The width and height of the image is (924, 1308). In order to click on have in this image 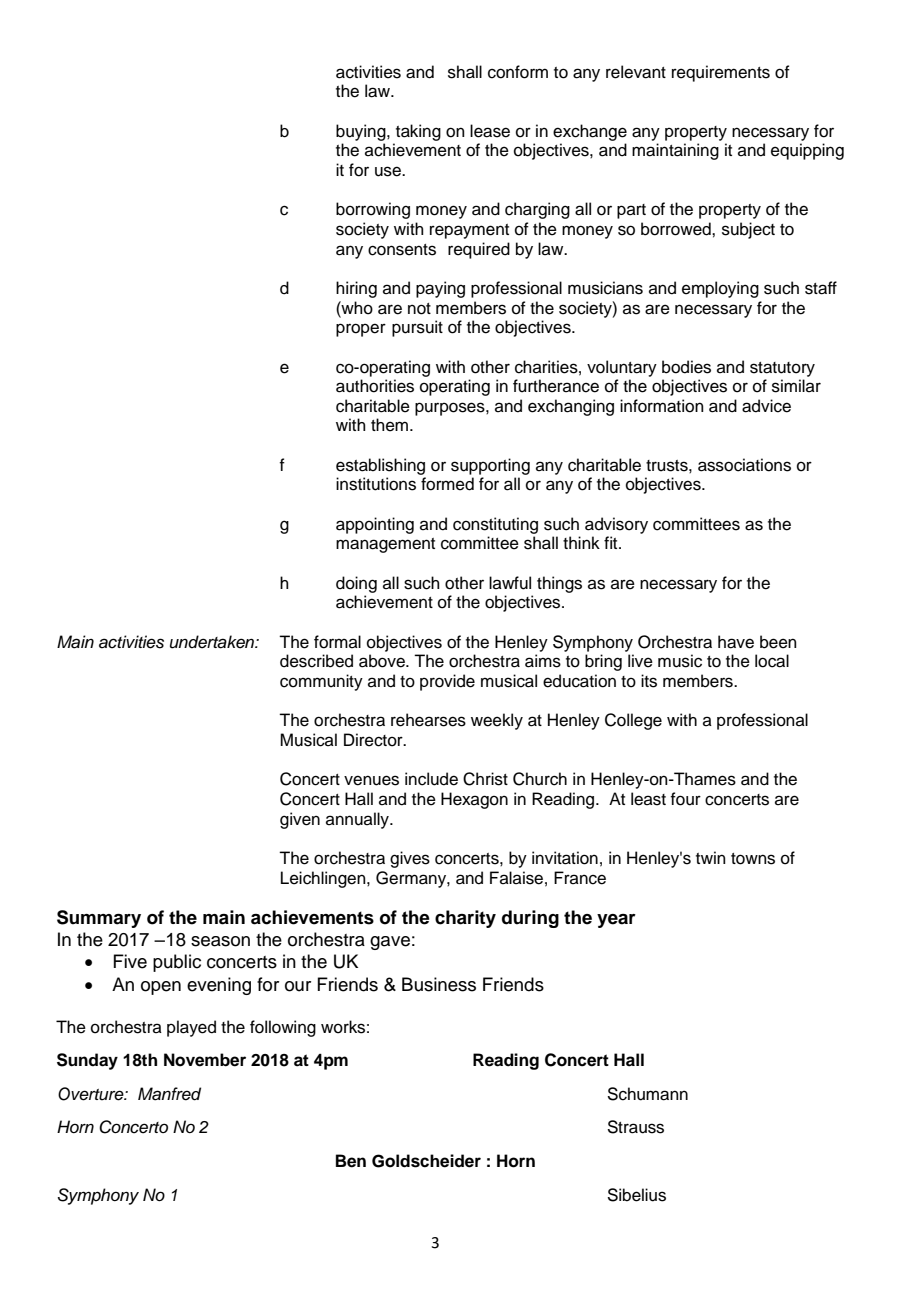, I will do `click(736, 642)`.
